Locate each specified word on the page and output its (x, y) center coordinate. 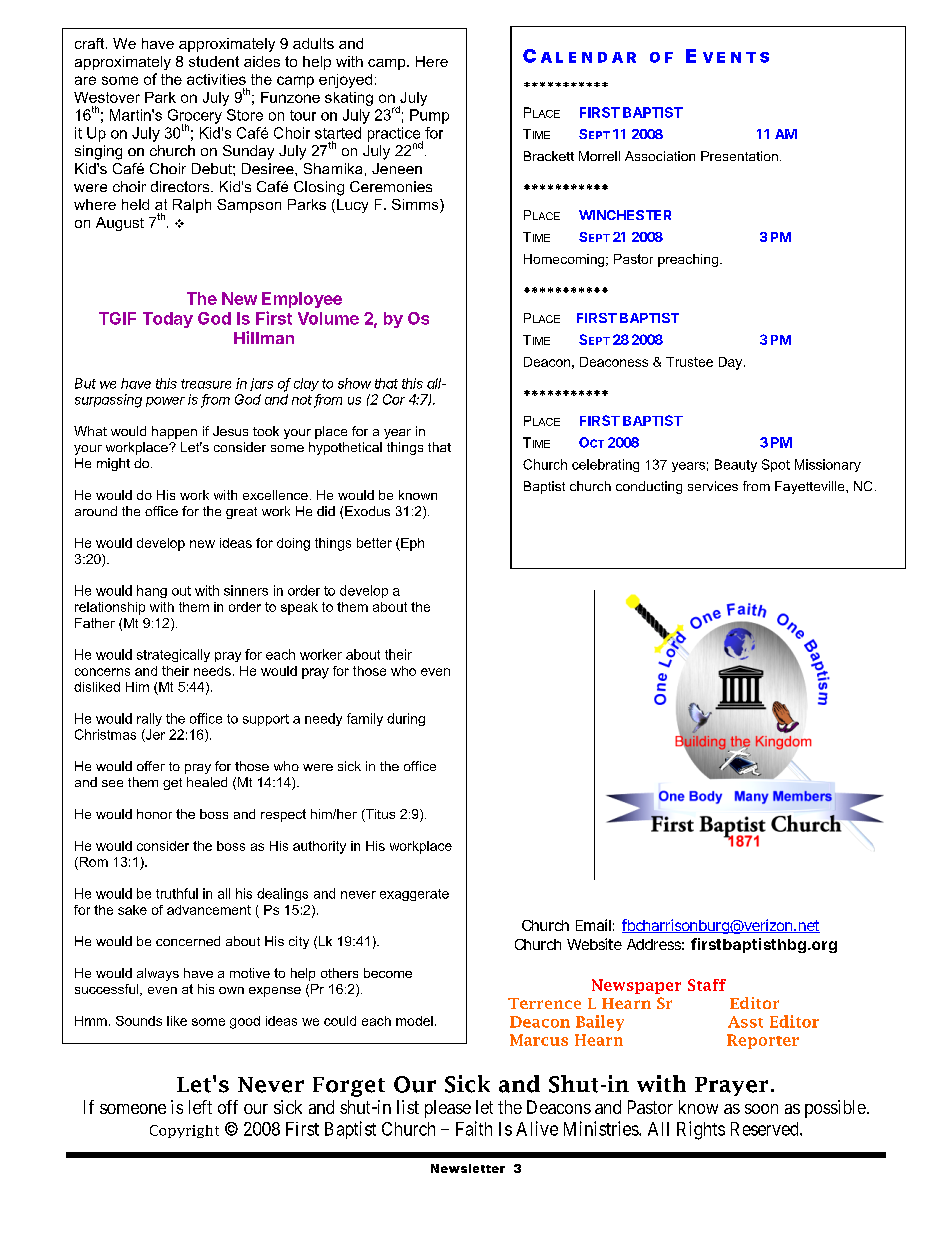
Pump (429, 116)
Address (655, 944)
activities (216, 79)
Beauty (736, 465)
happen (174, 432)
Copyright (184, 1131)
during (406, 719)
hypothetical (345, 448)
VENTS (736, 57)
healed (207, 782)
